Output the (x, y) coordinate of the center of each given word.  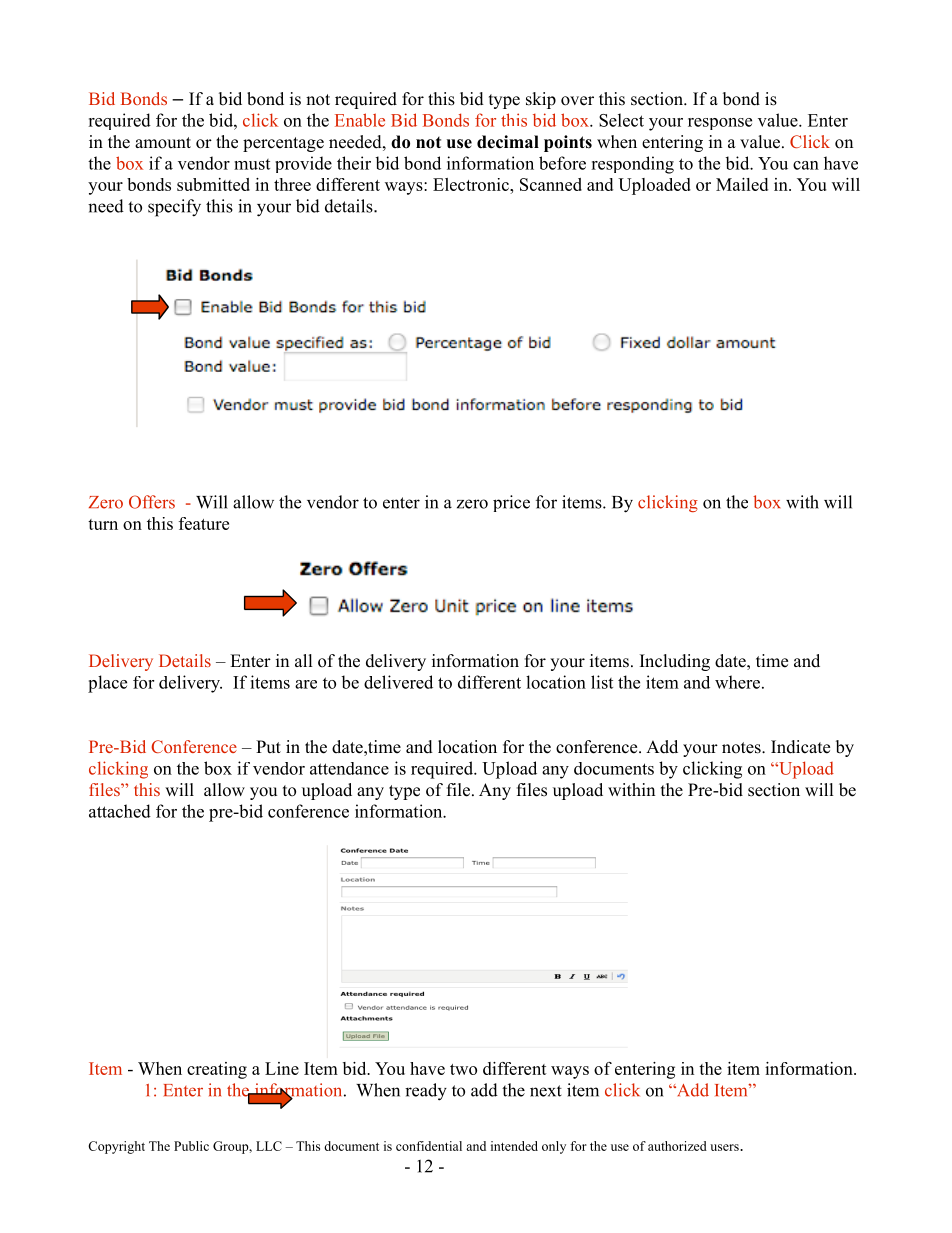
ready (426, 1092)
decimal (508, 142)
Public (191, 1146)
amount (163, 143)
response (720, 124)
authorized (677, 1146)
